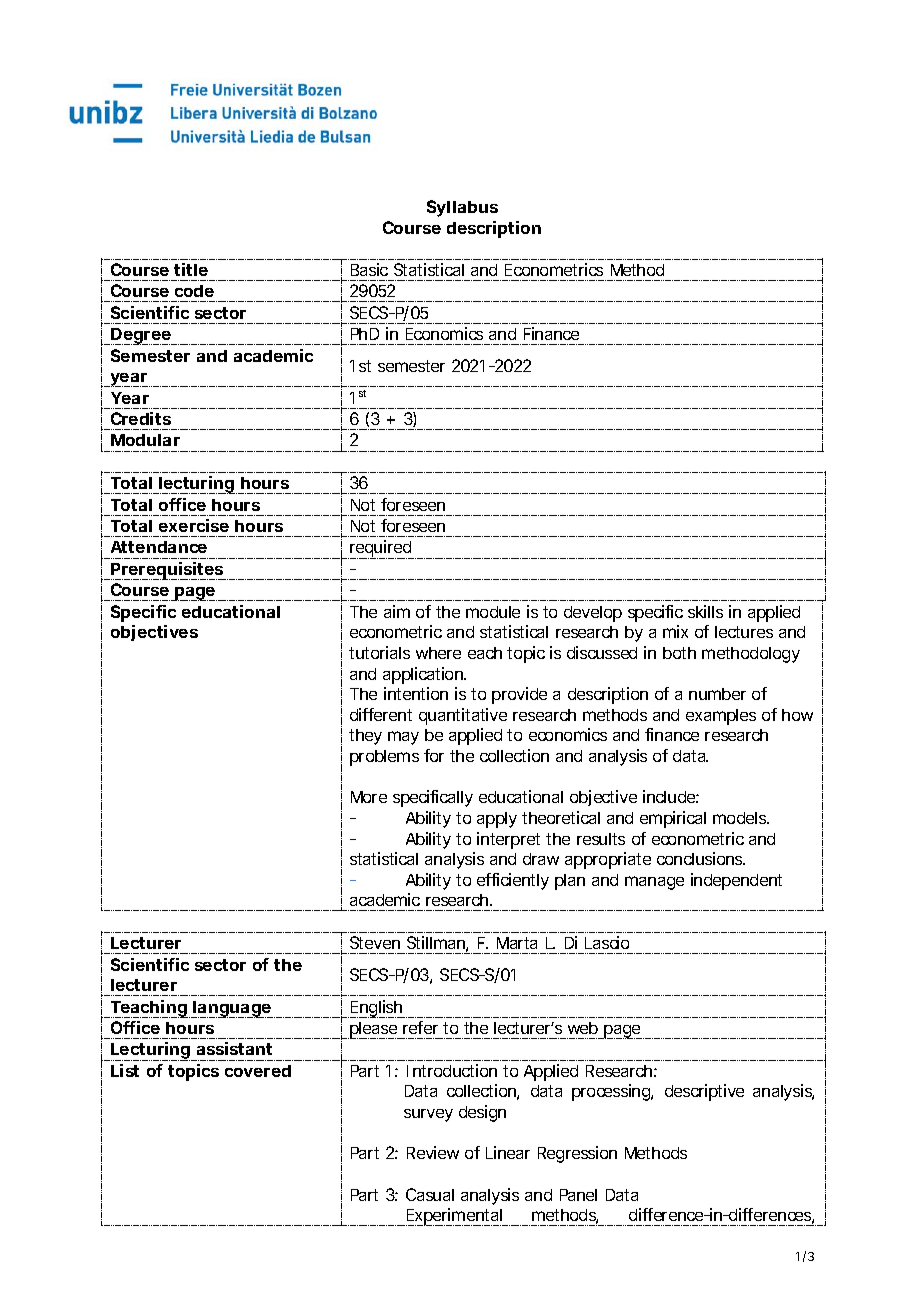  What do you see at coordinates (437, 944) in the screenshot?
I see `Stillman` at bounding box center [437, 944].
